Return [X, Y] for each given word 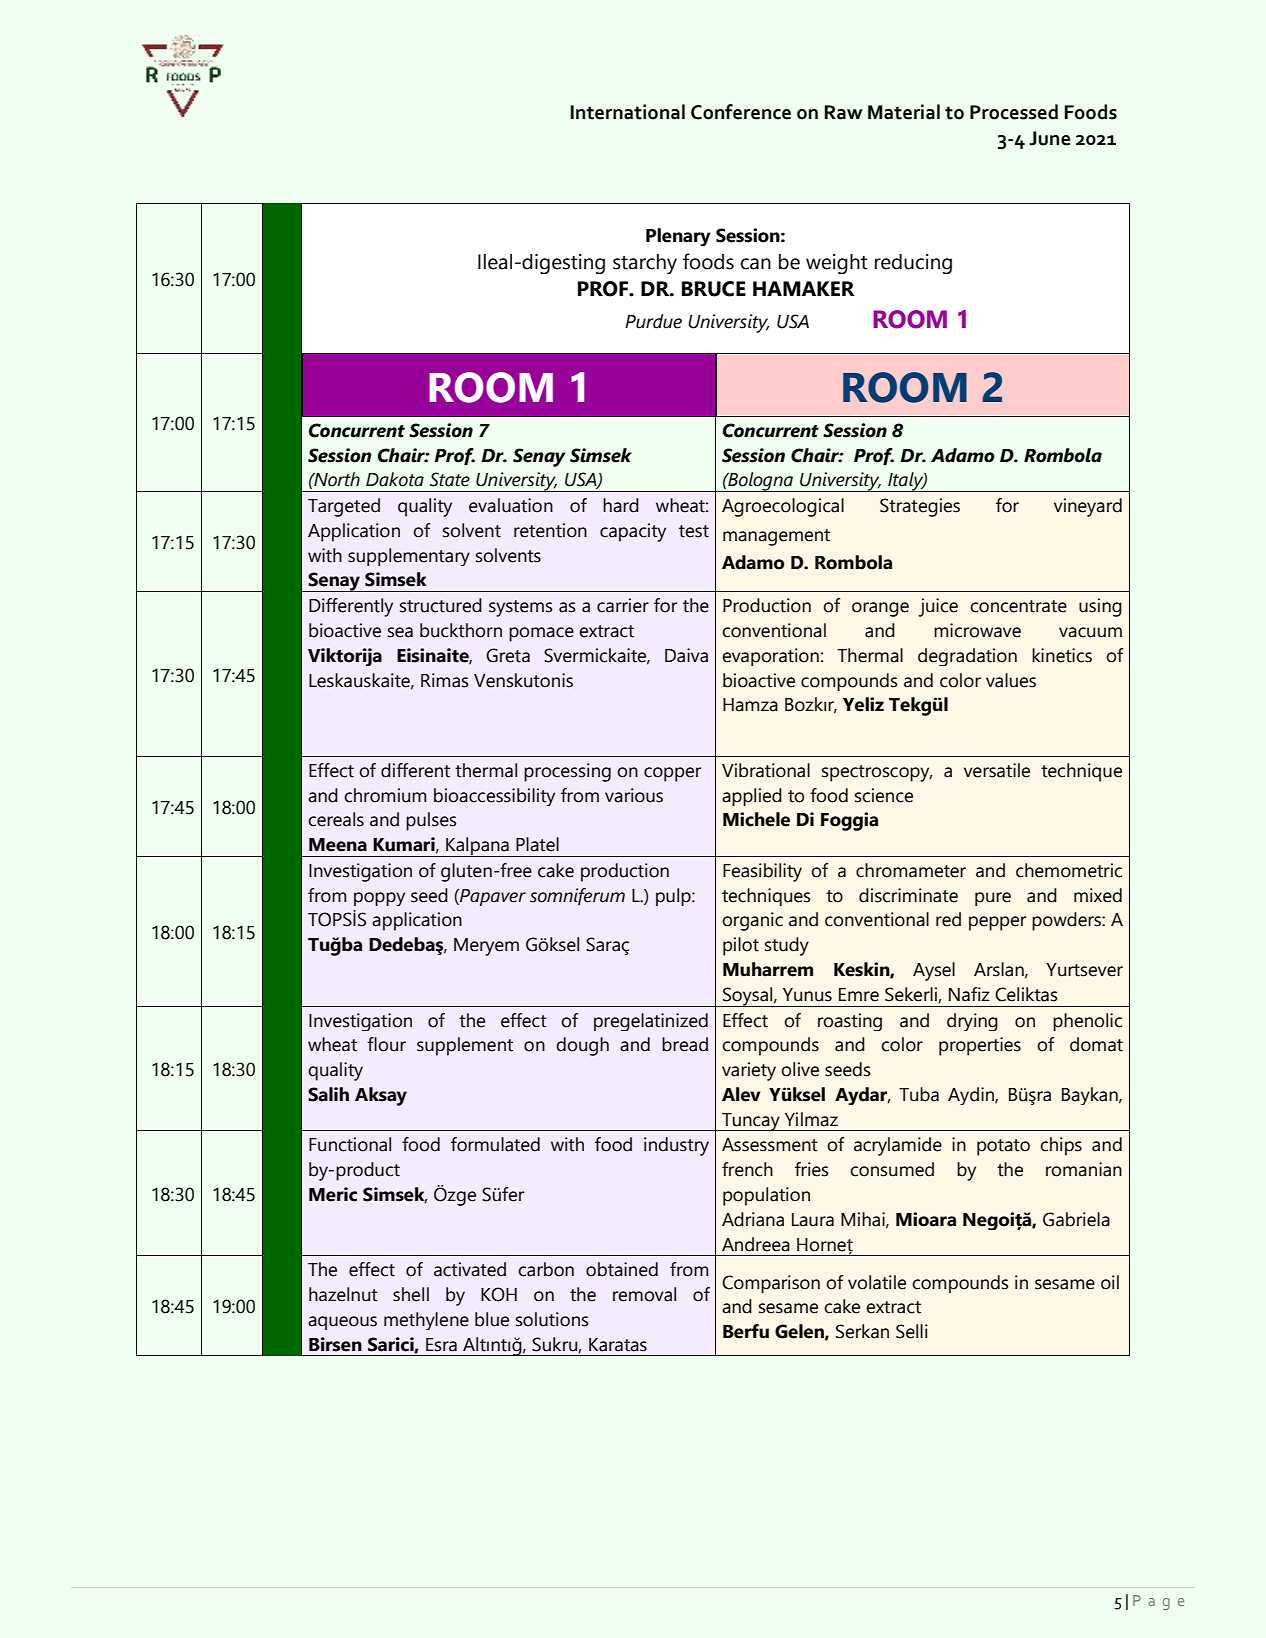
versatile [997, 770]
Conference [741, 112]
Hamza [750, 705]
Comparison [771, 1284]
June [1049, 138]
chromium [385, 795]
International [628, 112]
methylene [426, 1321]
